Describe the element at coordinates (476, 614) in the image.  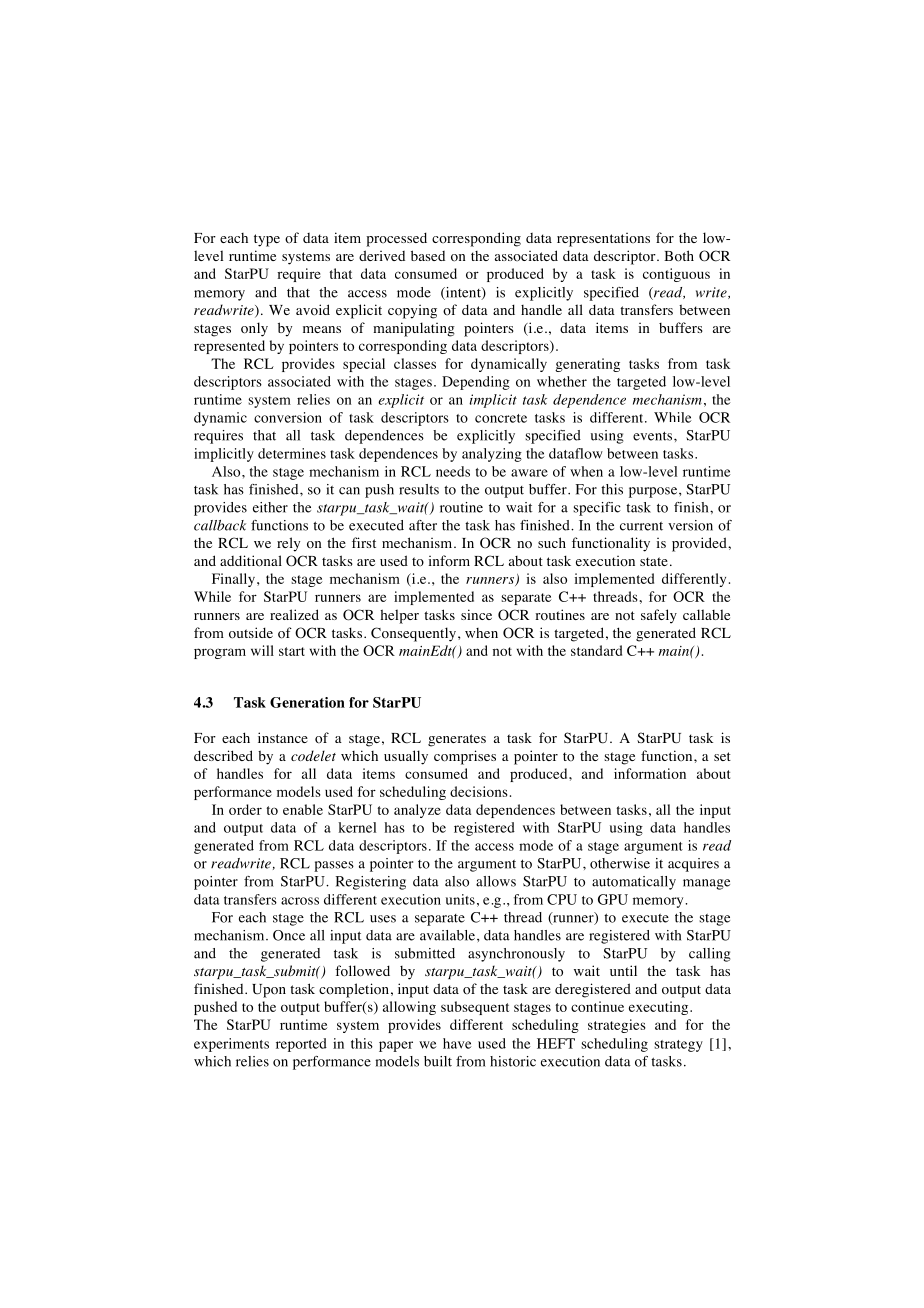
I see `since` at that location.
